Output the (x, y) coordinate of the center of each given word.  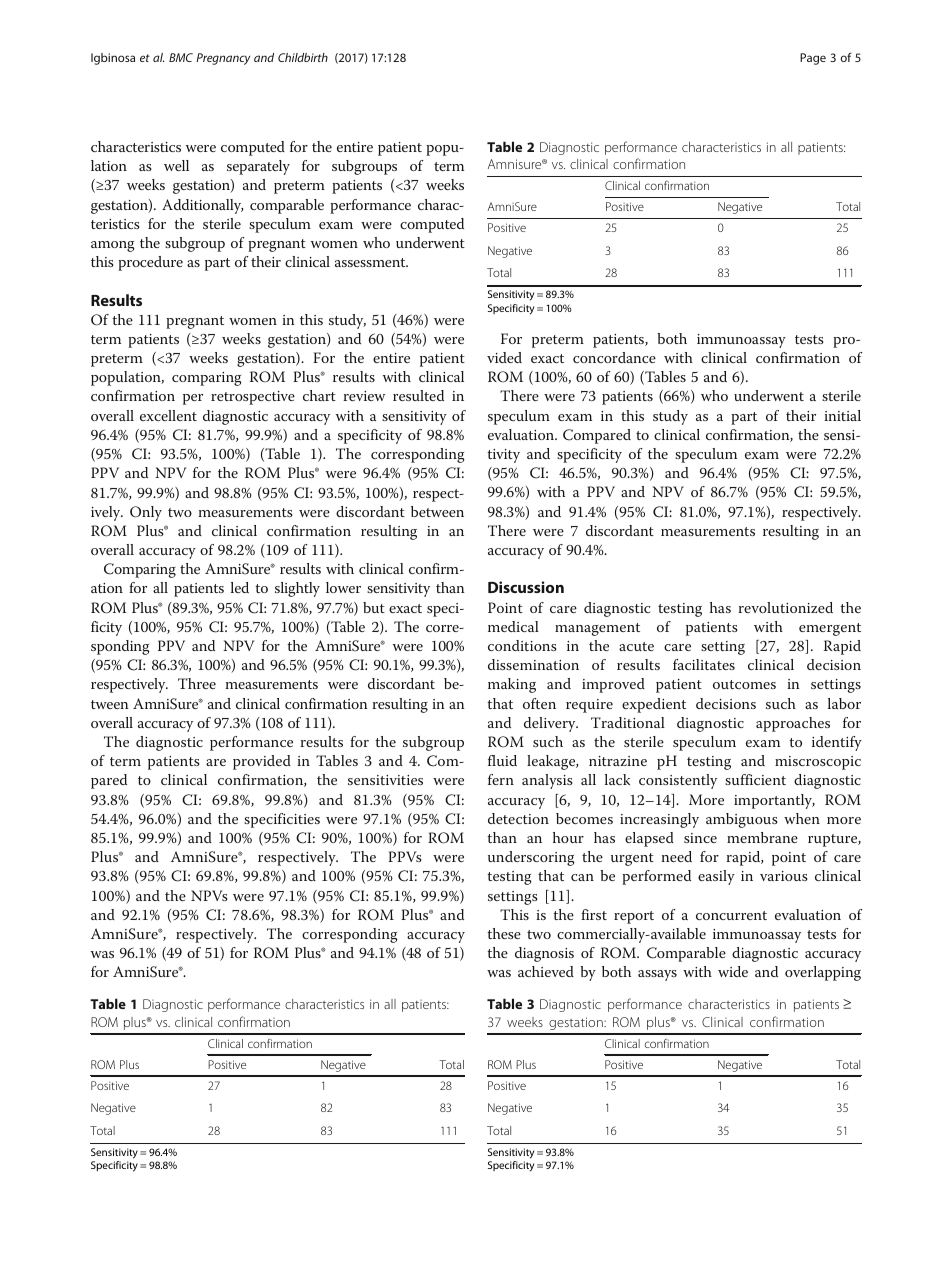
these (504, 933)
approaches (793, 724)
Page (813, 59)
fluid (502, 760)
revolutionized (785, 607)
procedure (150, 263)
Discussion (526, 587)
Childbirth (303, 57)
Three (197, 683)
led (240, 587)
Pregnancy (223, 59)
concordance (614, 357)
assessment (371, 262)
